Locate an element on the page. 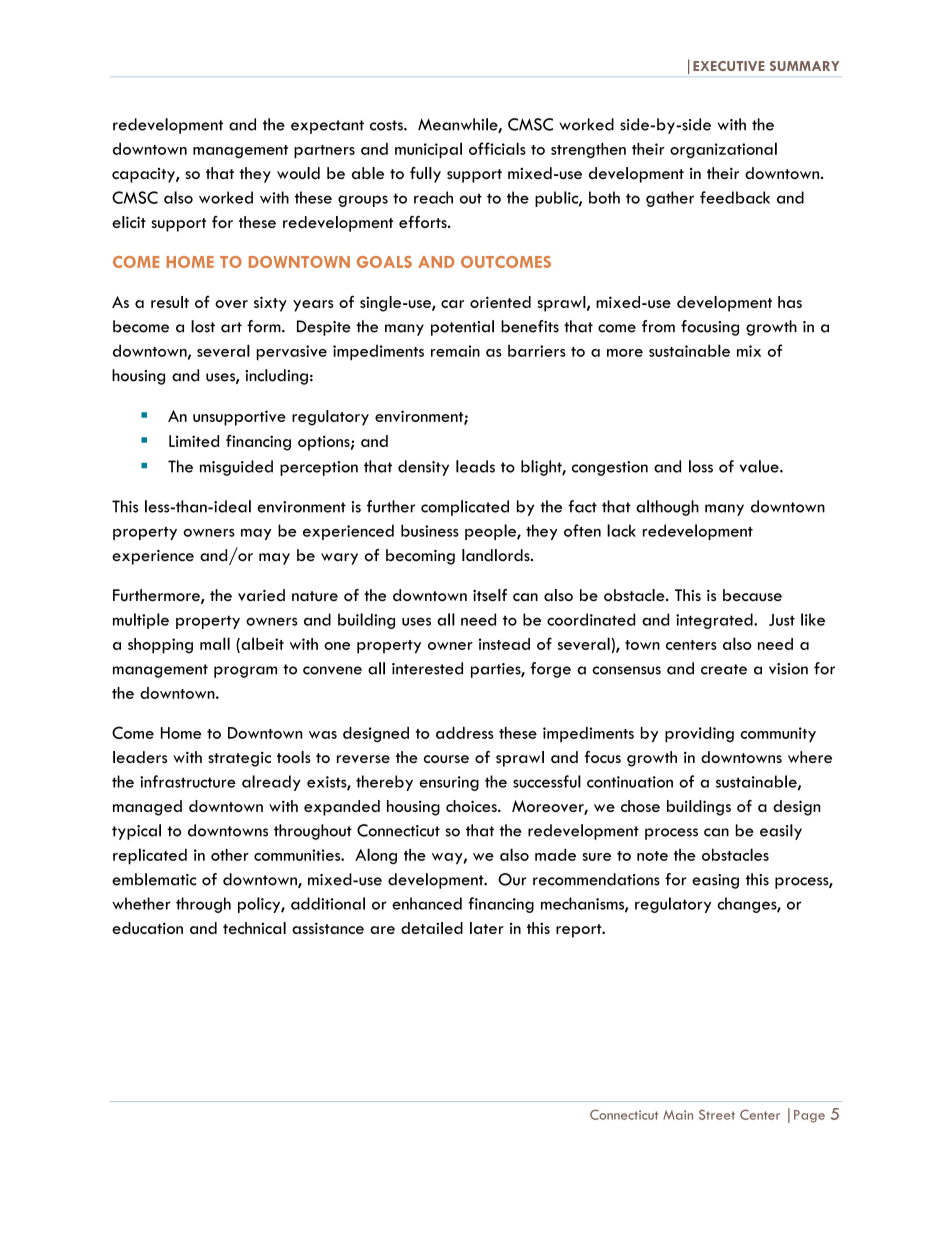  capacity is located at coordinates (144, 175).
